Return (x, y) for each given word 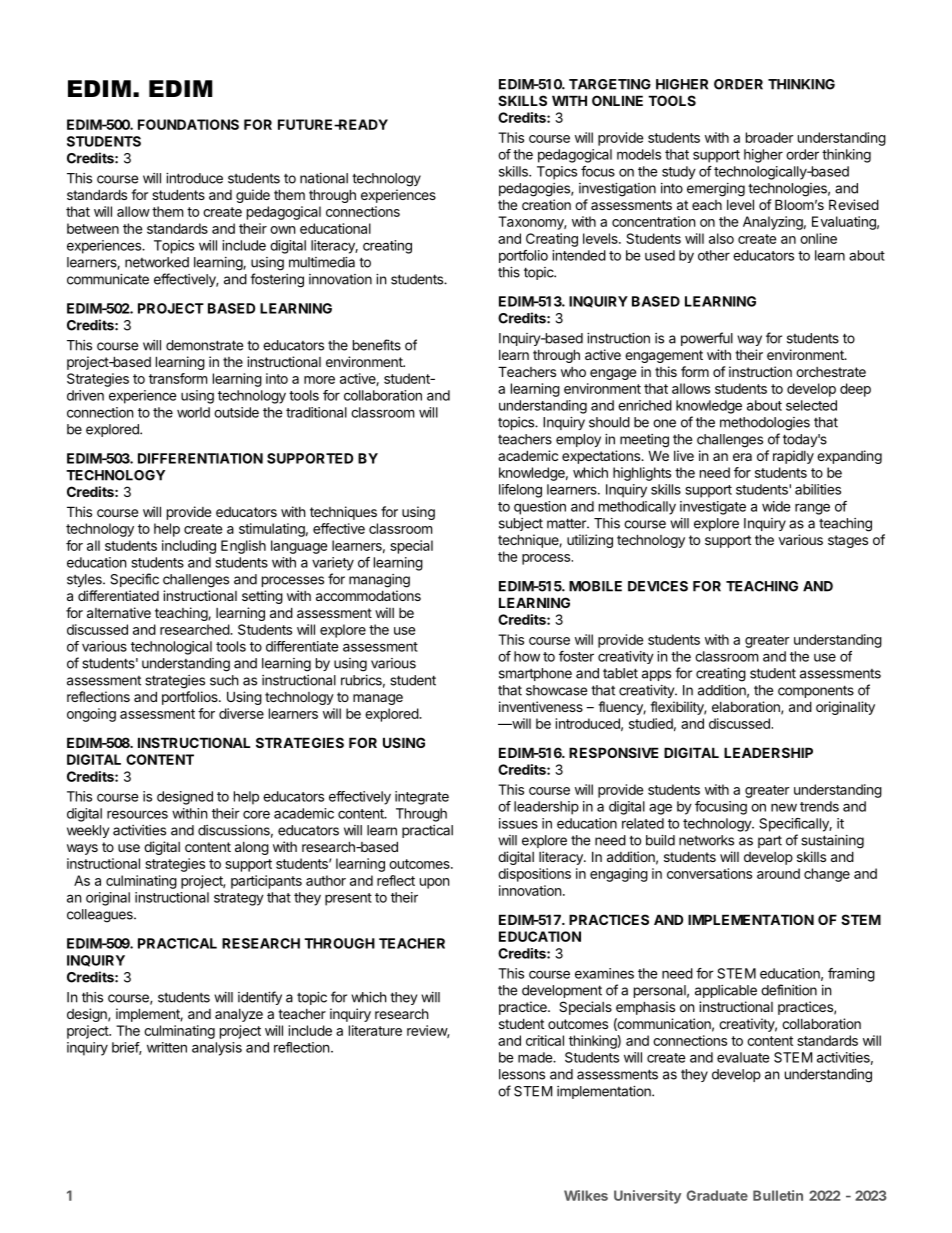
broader (770, 137)
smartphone (535, 674)
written (167, 1047)
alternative (119, 612)
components (816, 691)
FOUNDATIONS (188, 124)
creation (546, 204)
